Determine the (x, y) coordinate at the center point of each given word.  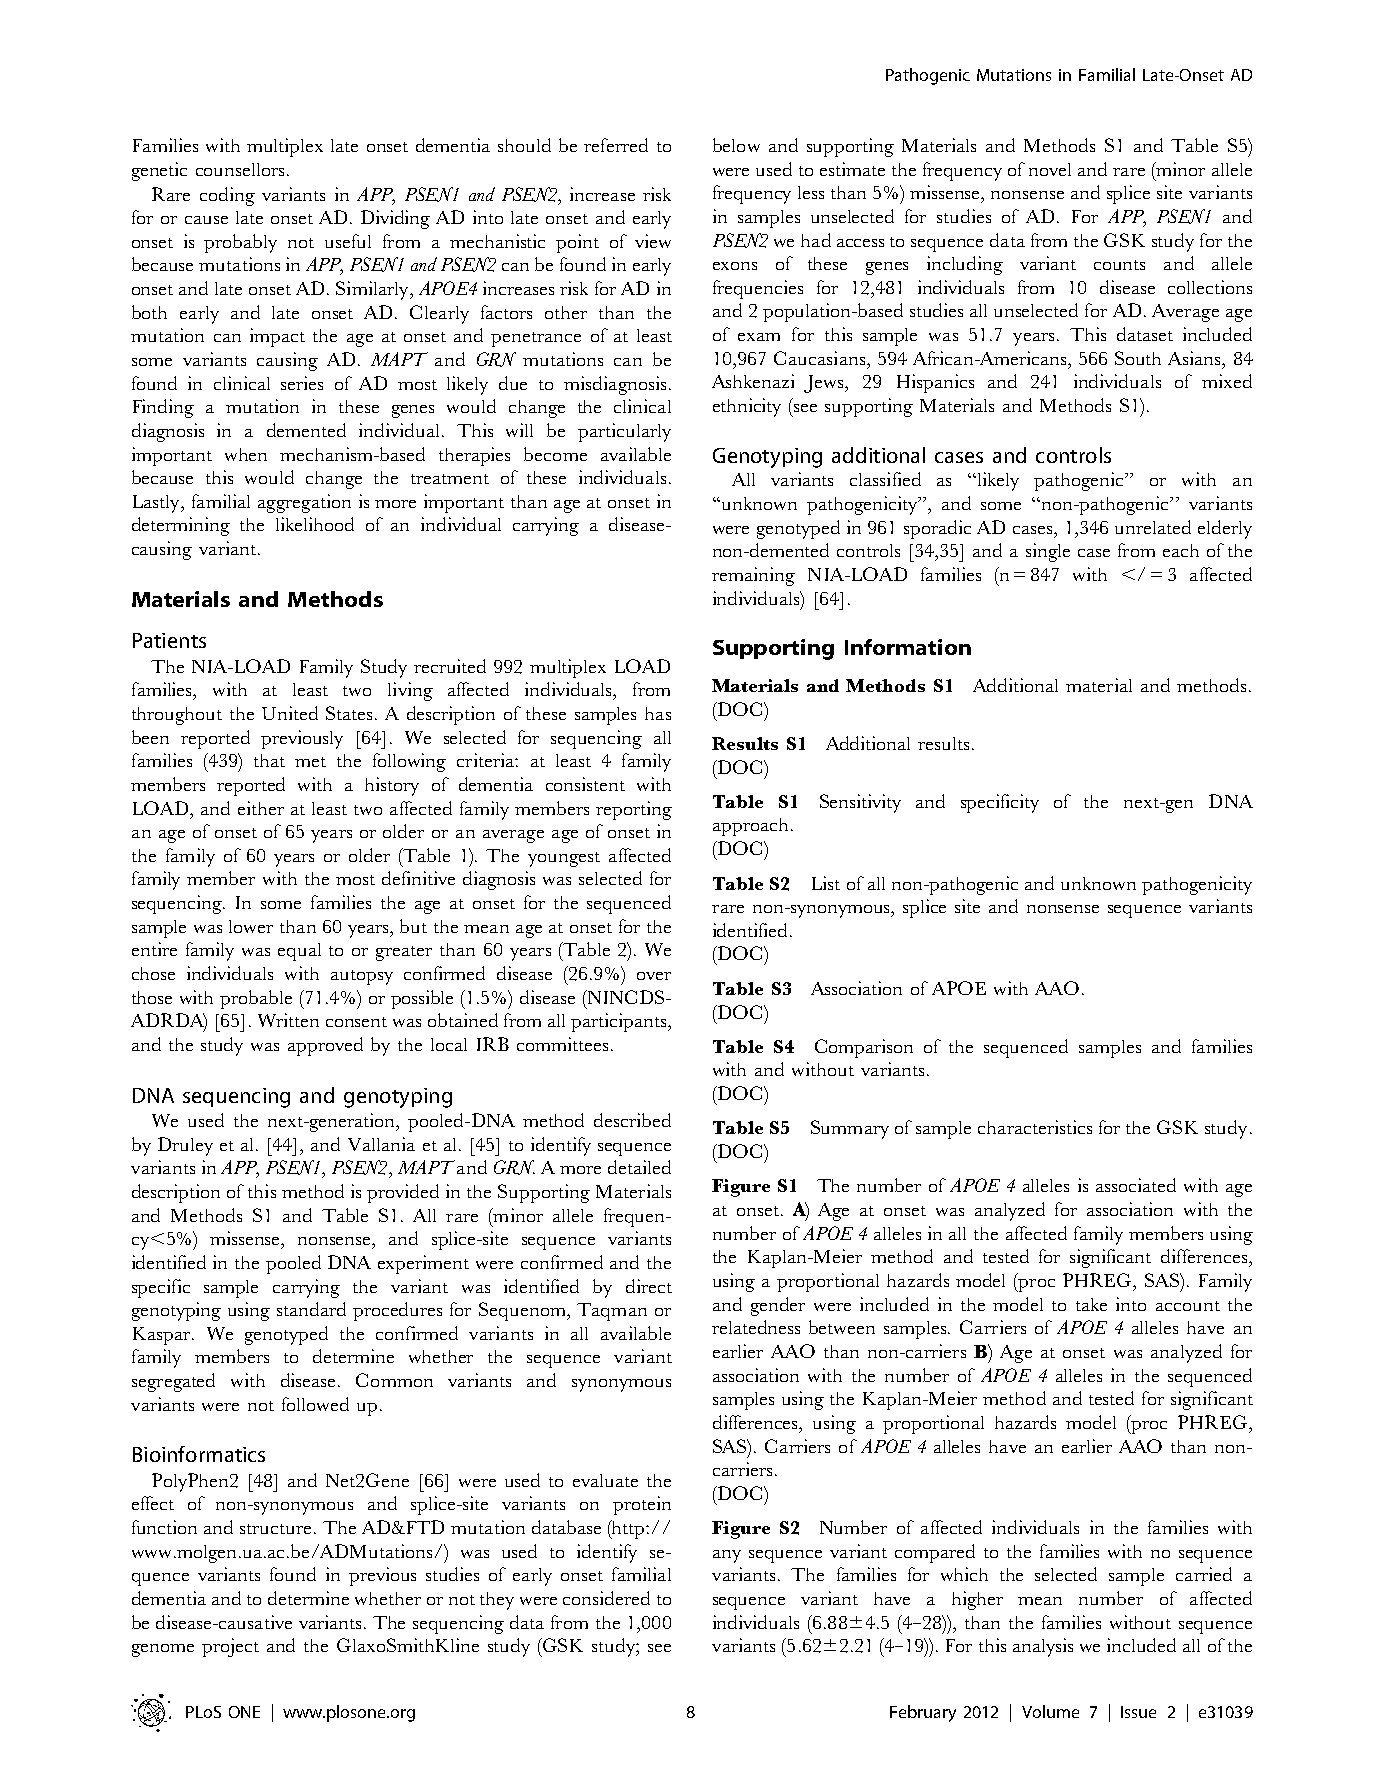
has (658, 713)
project (230, 1647)
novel (1050, 169)
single (1048, 552)
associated (1136, 1185)
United (290, 713)
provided (403, 1193)
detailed (639, 1167)
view (653, 241)
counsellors (240, 169)
